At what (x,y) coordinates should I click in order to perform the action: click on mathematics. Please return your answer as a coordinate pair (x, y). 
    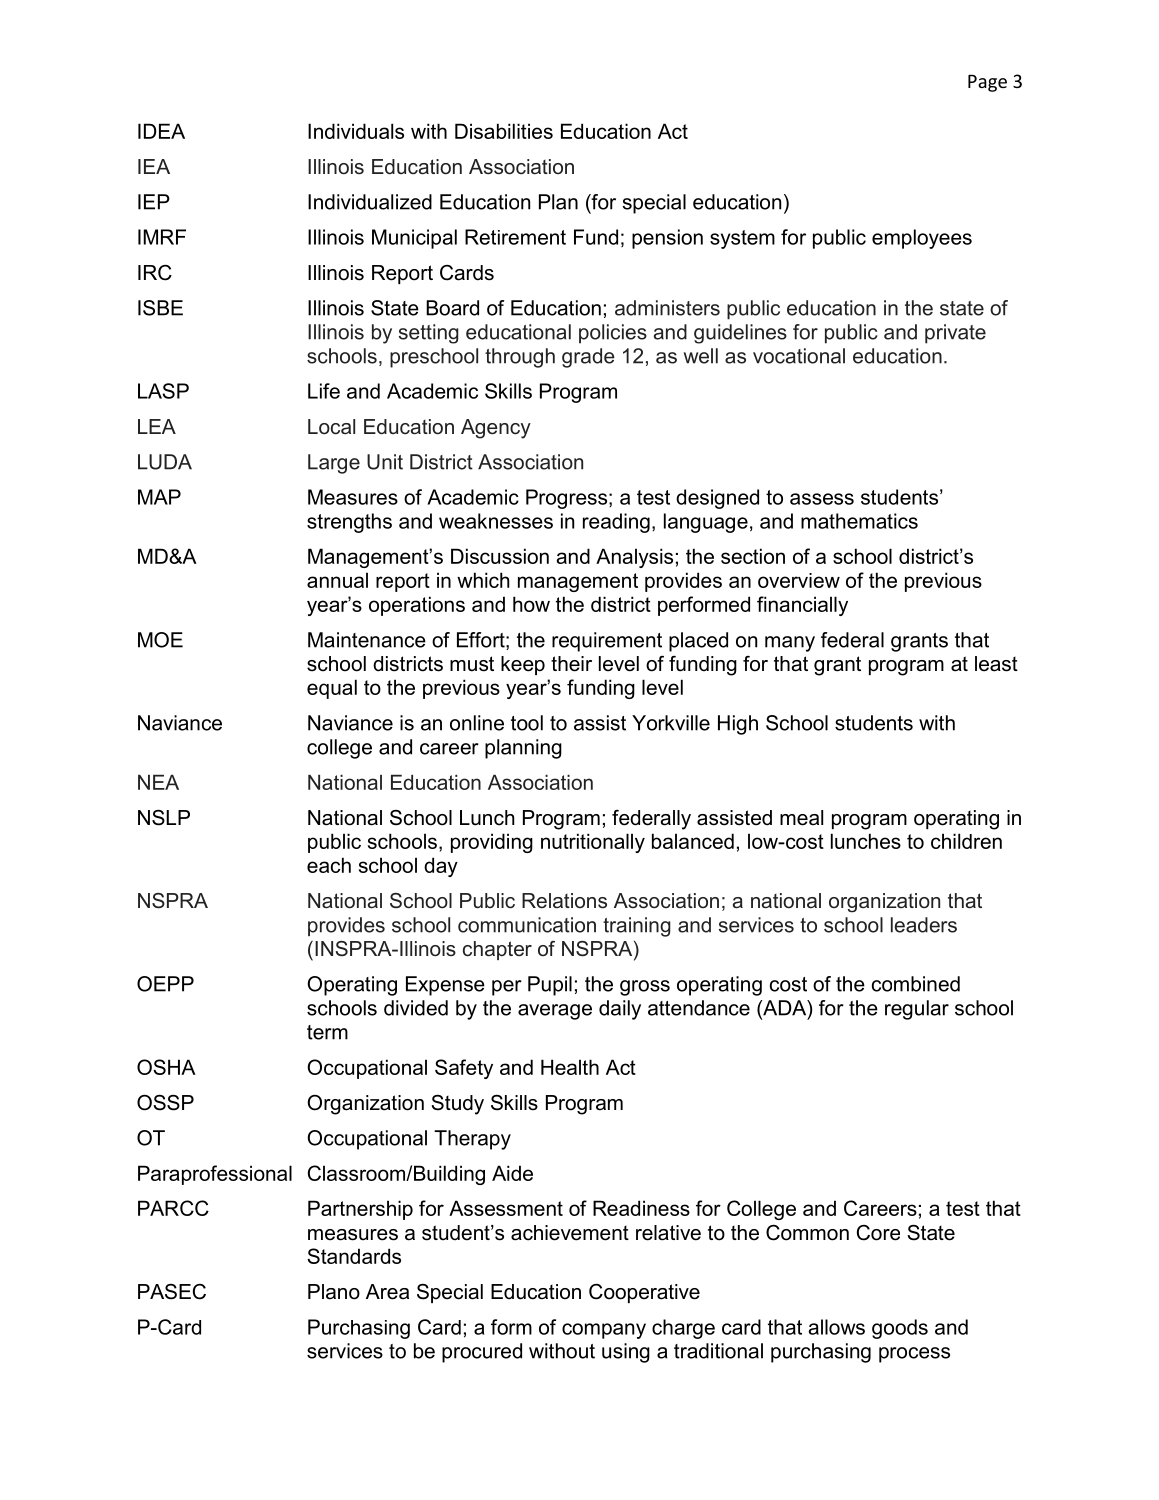
    Looking at the image, I should click on (859, 521).
